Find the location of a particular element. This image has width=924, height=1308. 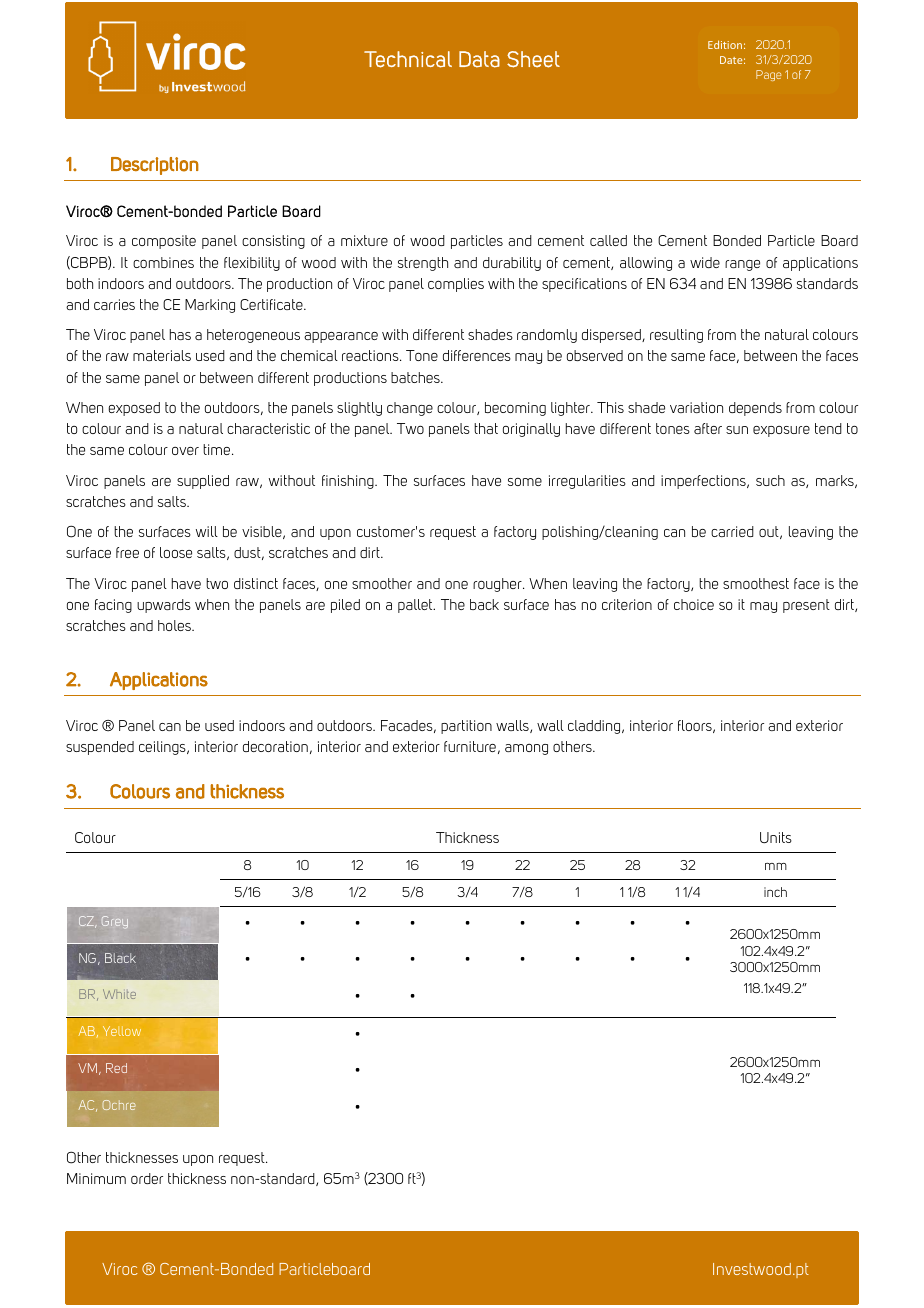

composite is located at coordinates (164, 242).
